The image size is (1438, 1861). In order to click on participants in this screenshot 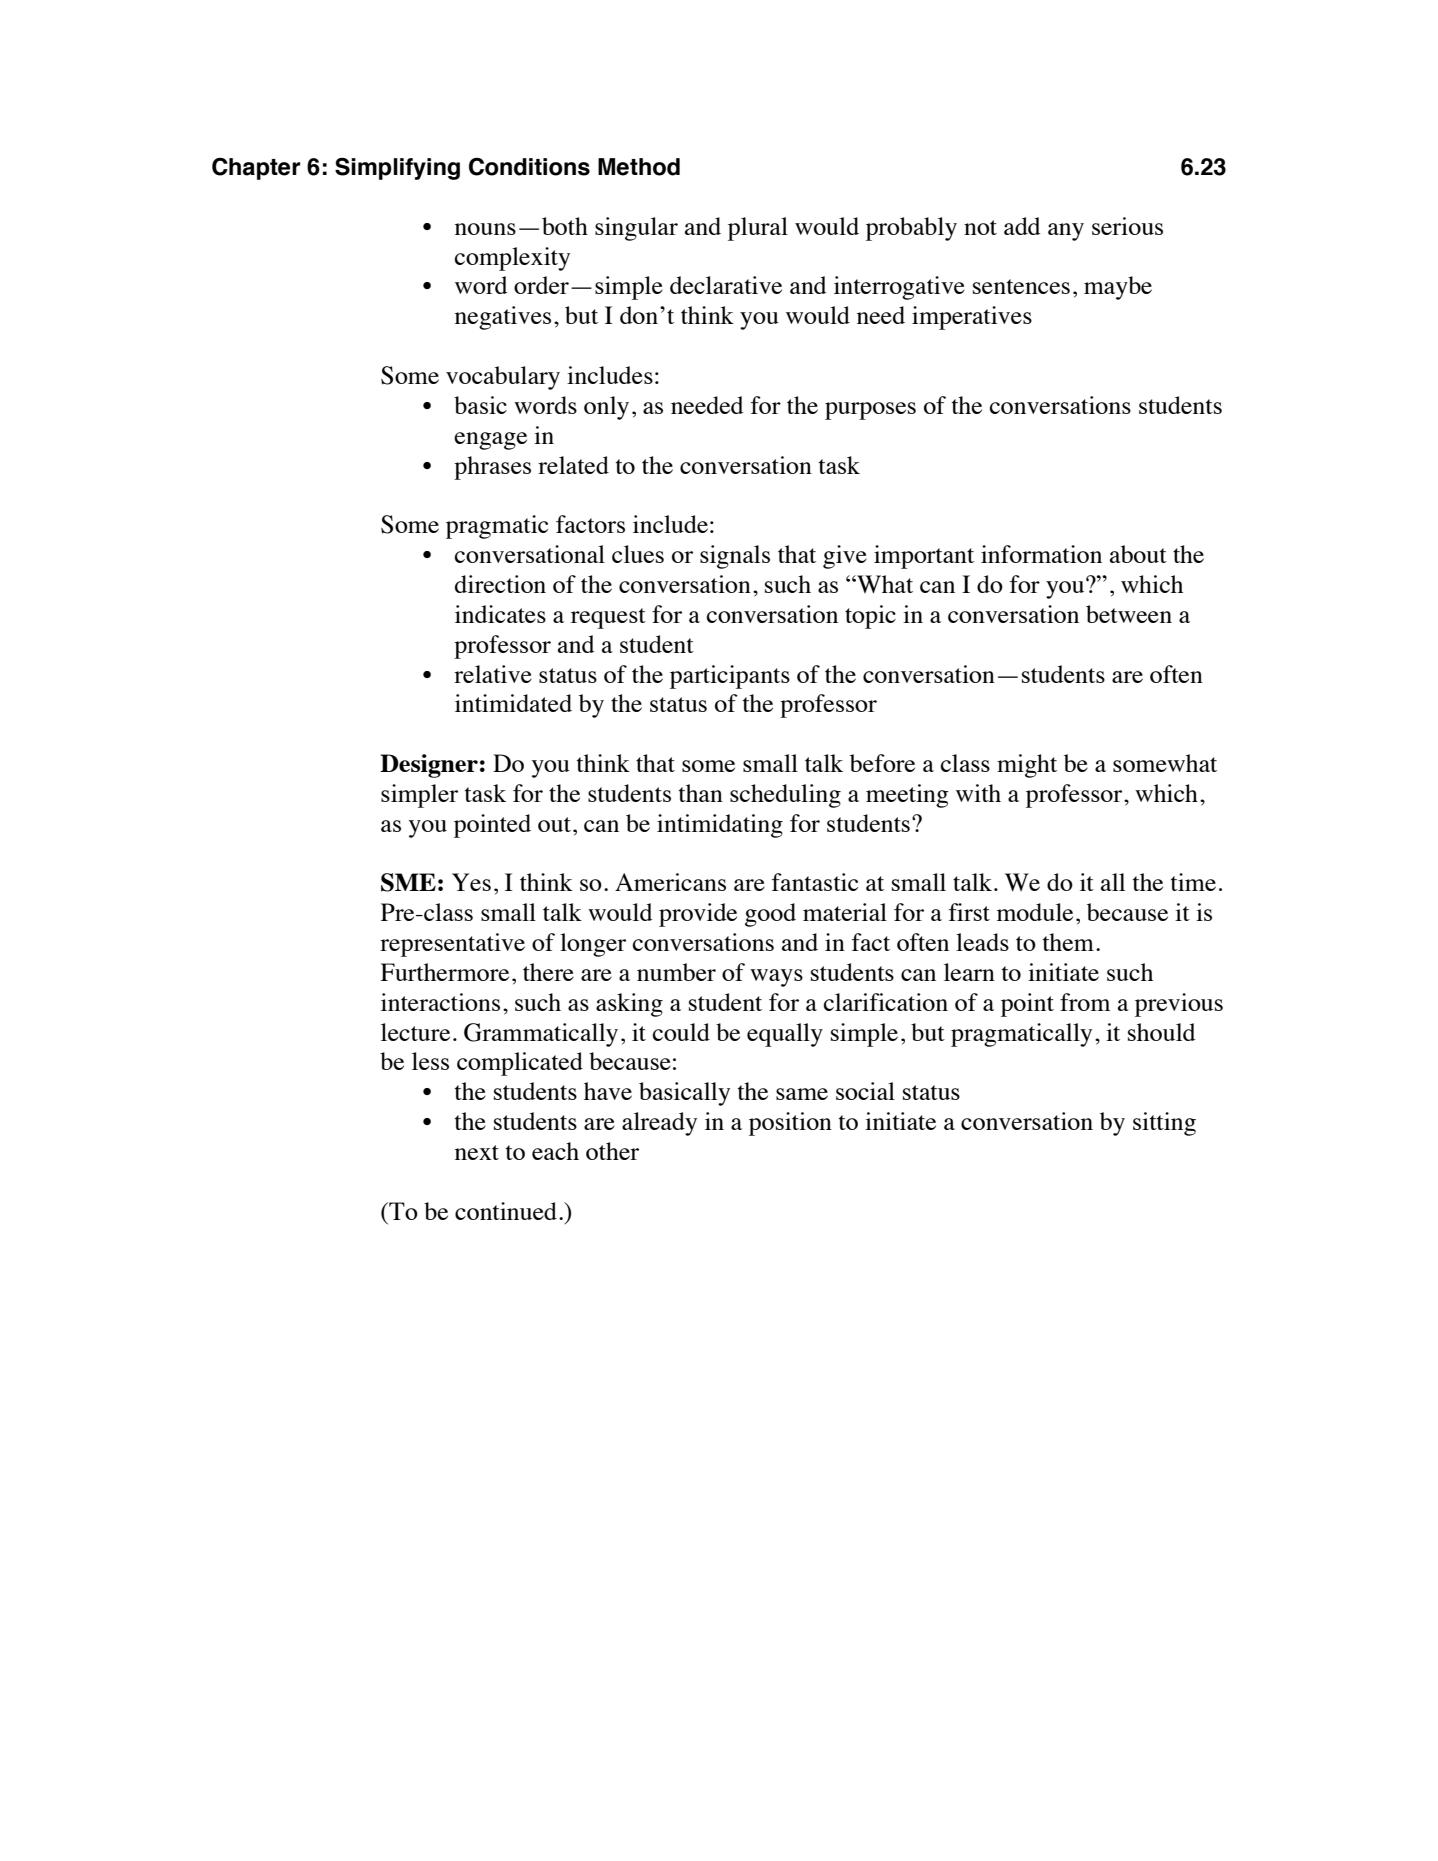, I will do `click(730, 677)`.
